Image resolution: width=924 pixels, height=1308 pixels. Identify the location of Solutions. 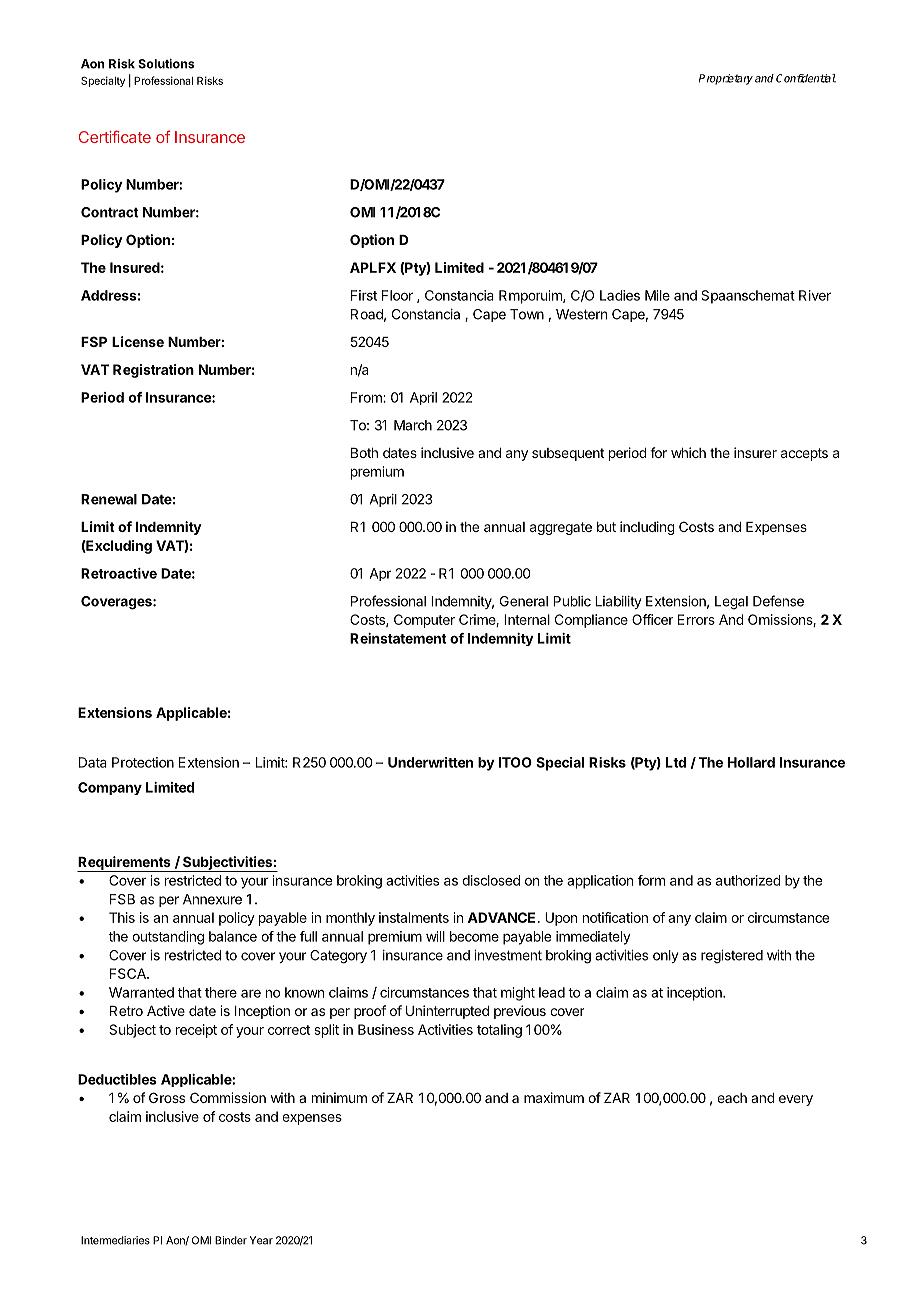
(166, 64).
